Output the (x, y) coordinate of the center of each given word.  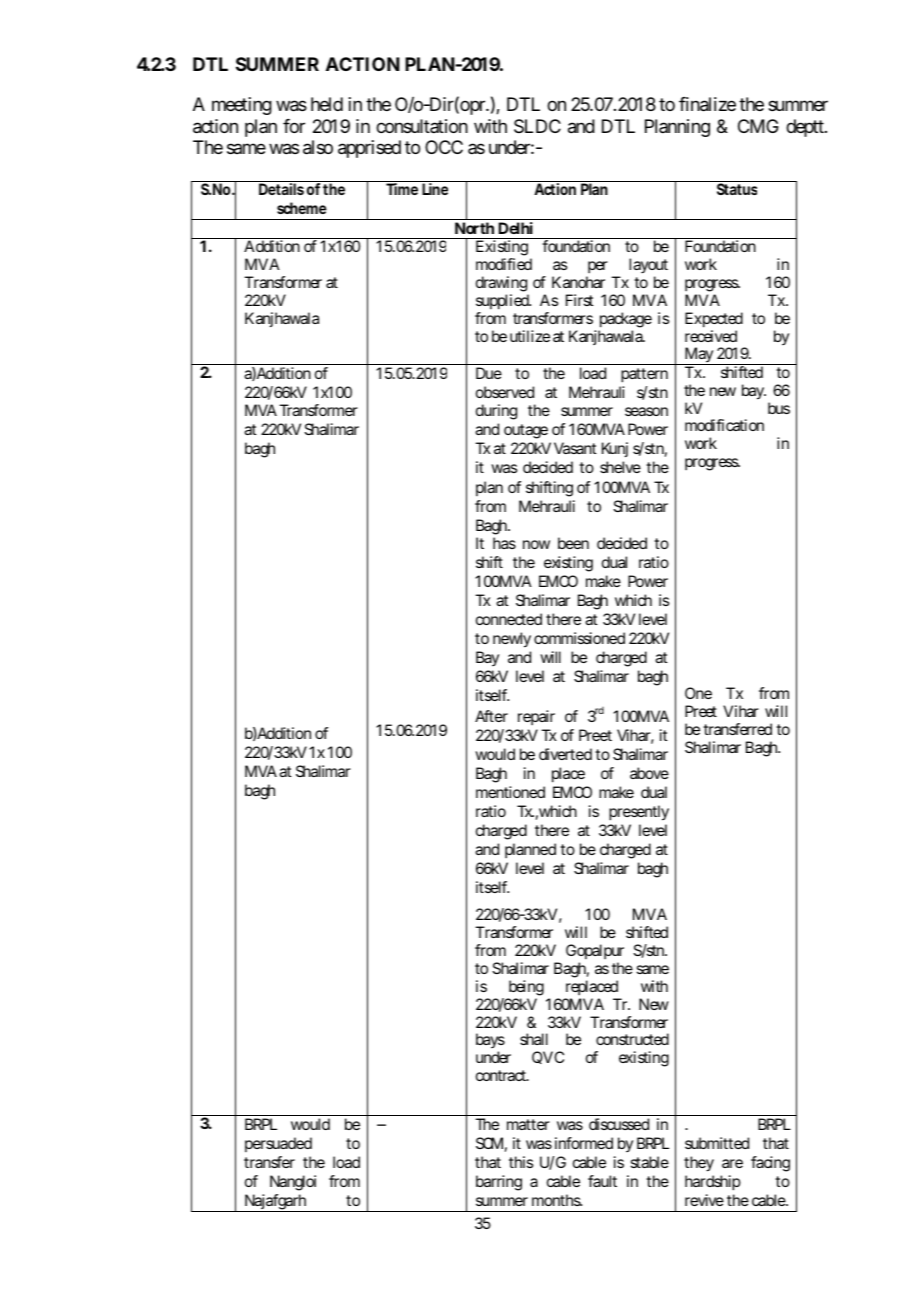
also (318, 147)
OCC (444, 147)
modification (724, 425)
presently (639, 813)
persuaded (278, 1144)
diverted (565, 754)
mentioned (510, 792)
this (521, 1162)
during (496, 412)
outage (526, 431)
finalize (707, 104)
